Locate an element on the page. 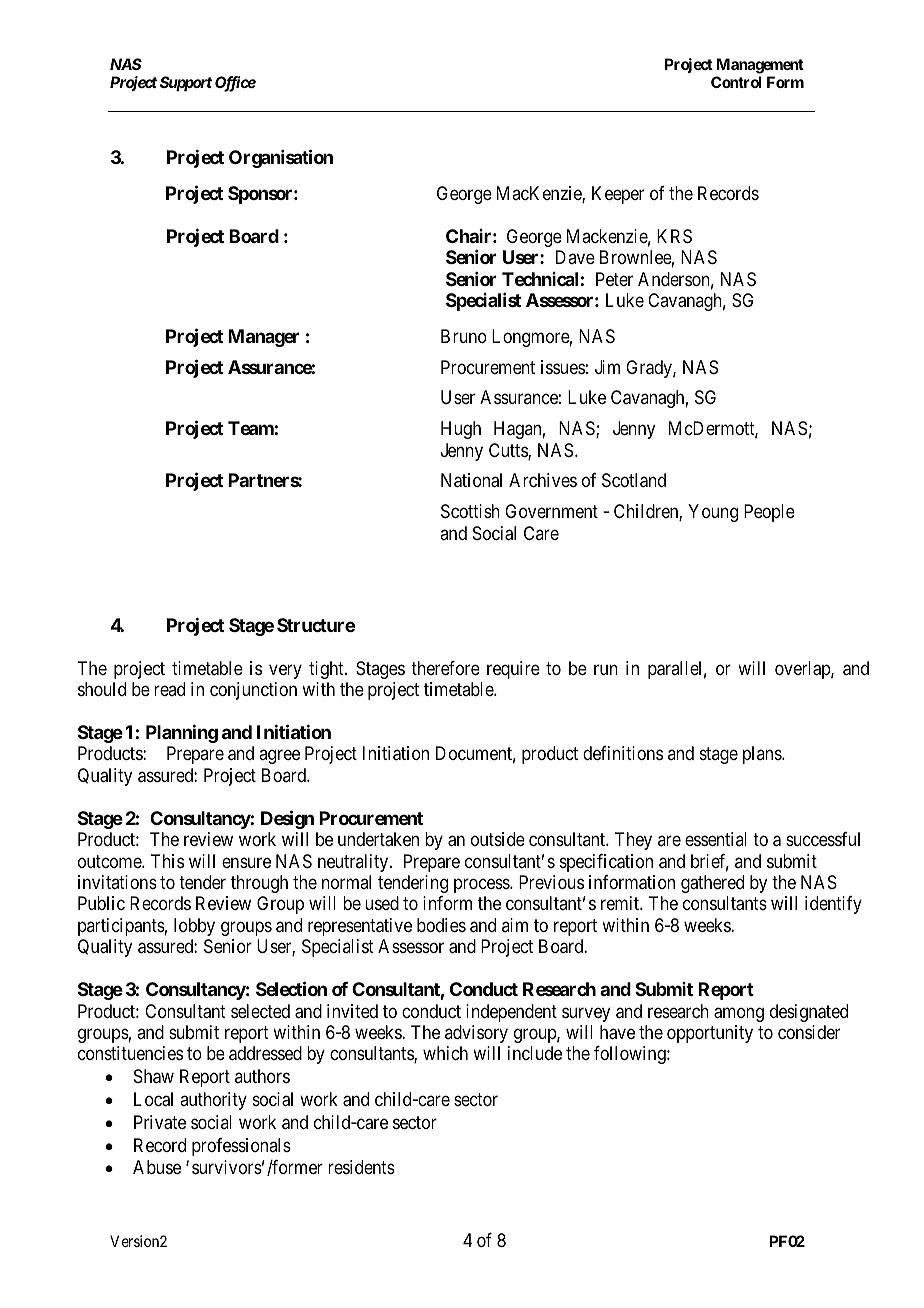 The width and height of the page is (924, 1308). Private is located at coordinates (160, 1122).
